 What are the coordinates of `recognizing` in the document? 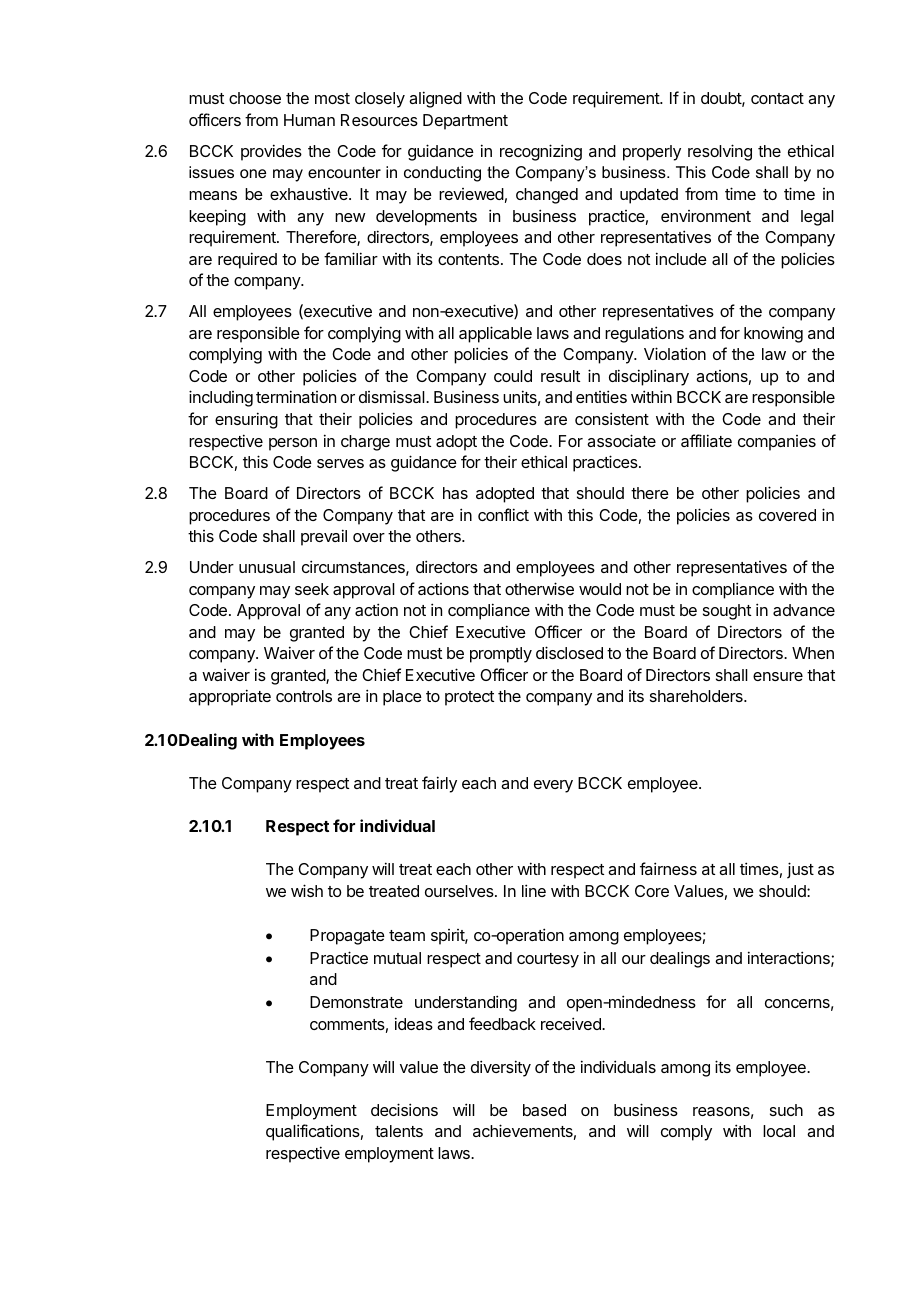 It's located at (541, 152).
